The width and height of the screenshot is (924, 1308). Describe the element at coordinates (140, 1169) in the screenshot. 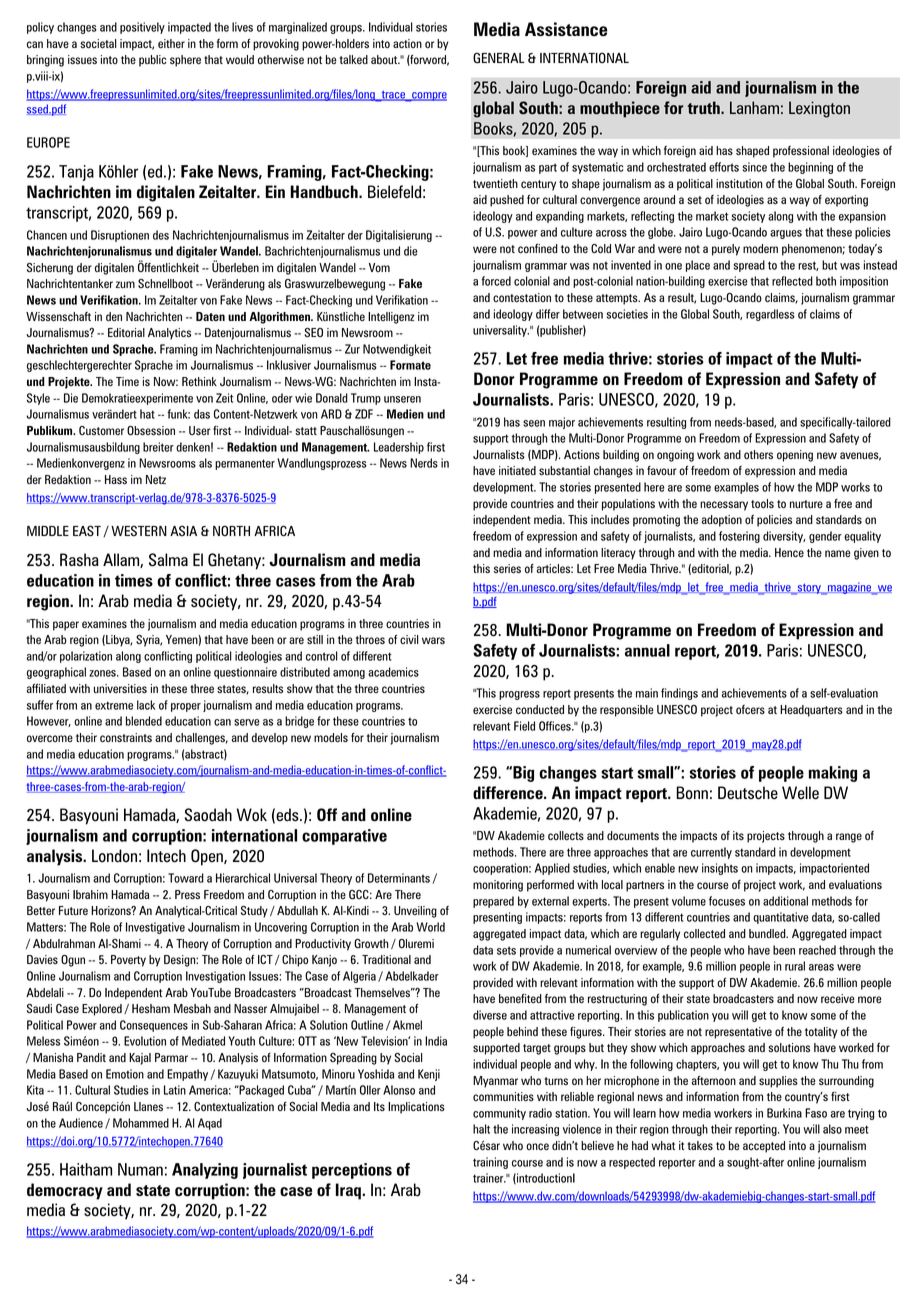

I see `Numan` at that location.
